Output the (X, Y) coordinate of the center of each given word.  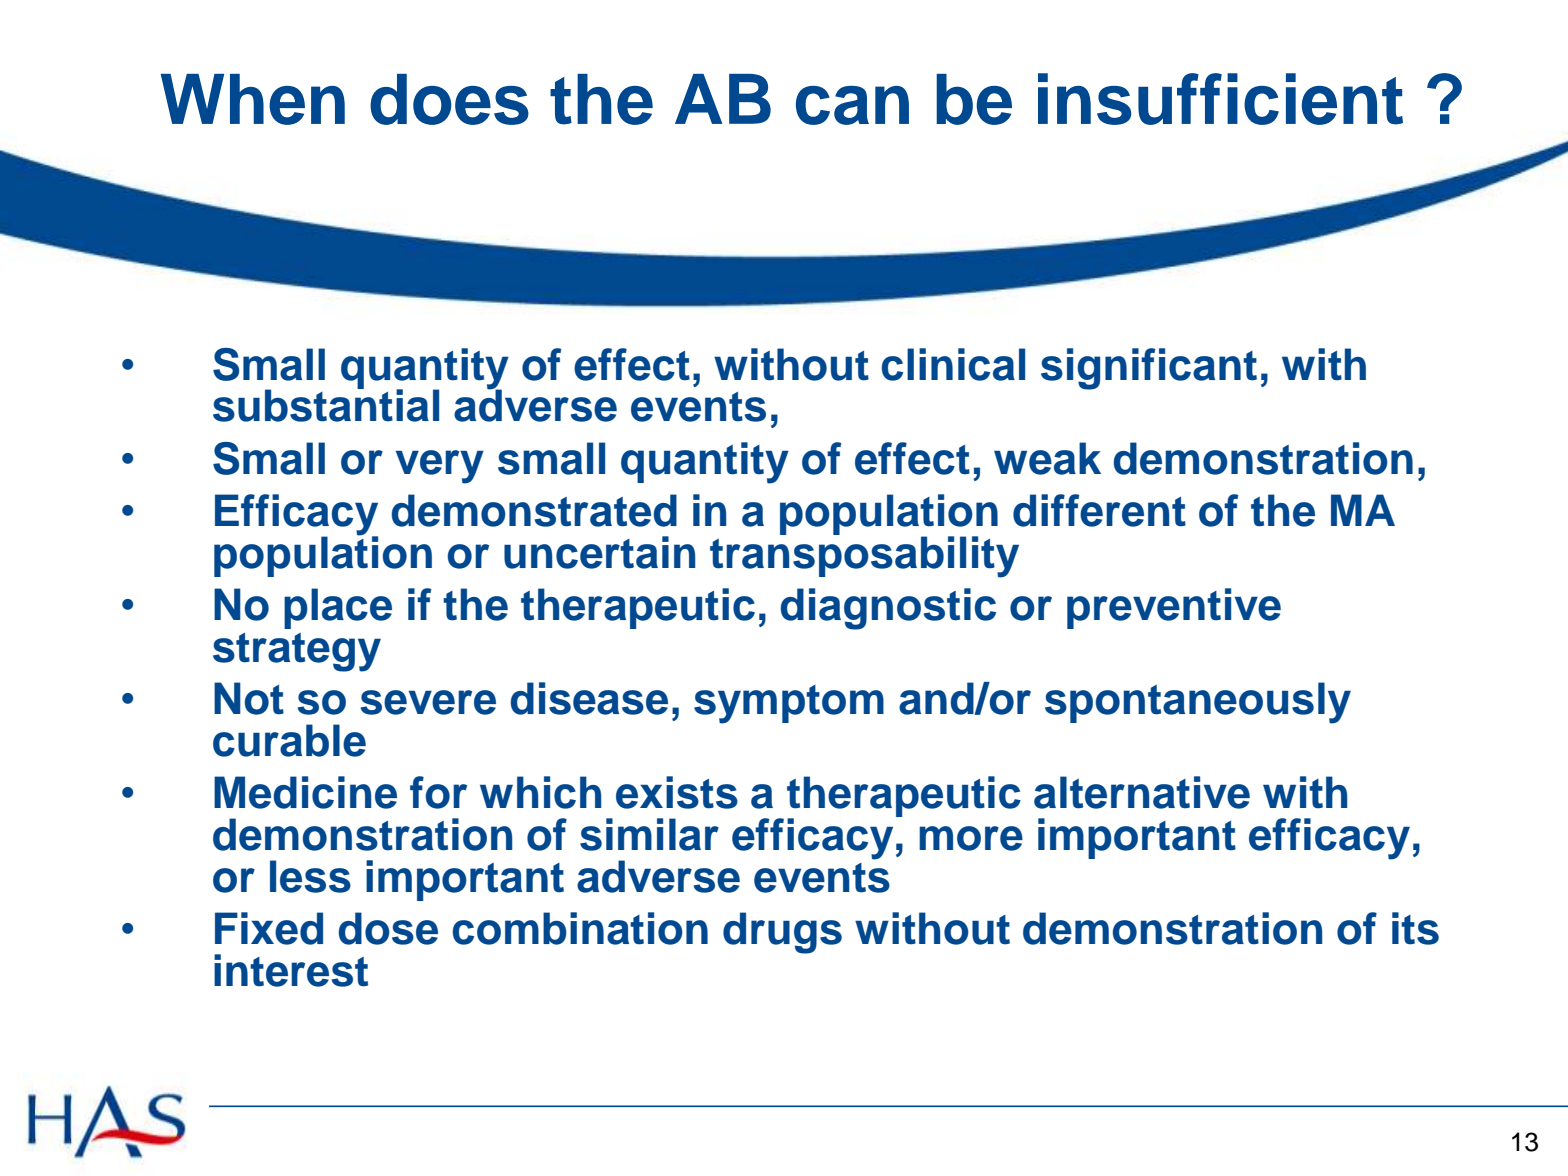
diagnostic (888, 609)
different (1099, 510)
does (449, 99)
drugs (782, 933)
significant (1149, 369)
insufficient (1220, 99)
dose (388, 928)
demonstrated (534, 510)
